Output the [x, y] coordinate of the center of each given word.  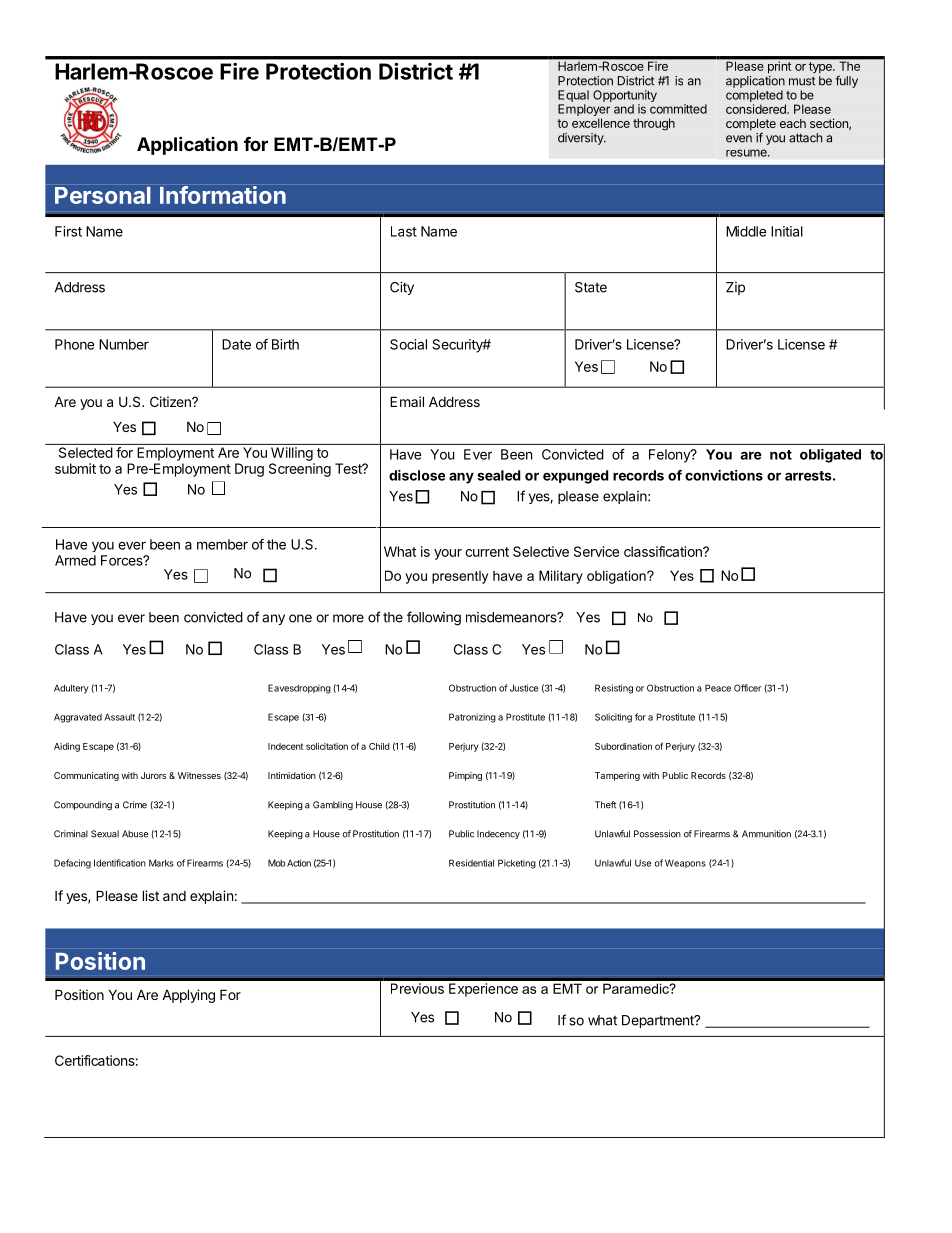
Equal [573, 96]
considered [757, 109]
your [448, 554]
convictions [724, 475]
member [222, 544]
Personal [103, 195]
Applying [188, 996]
